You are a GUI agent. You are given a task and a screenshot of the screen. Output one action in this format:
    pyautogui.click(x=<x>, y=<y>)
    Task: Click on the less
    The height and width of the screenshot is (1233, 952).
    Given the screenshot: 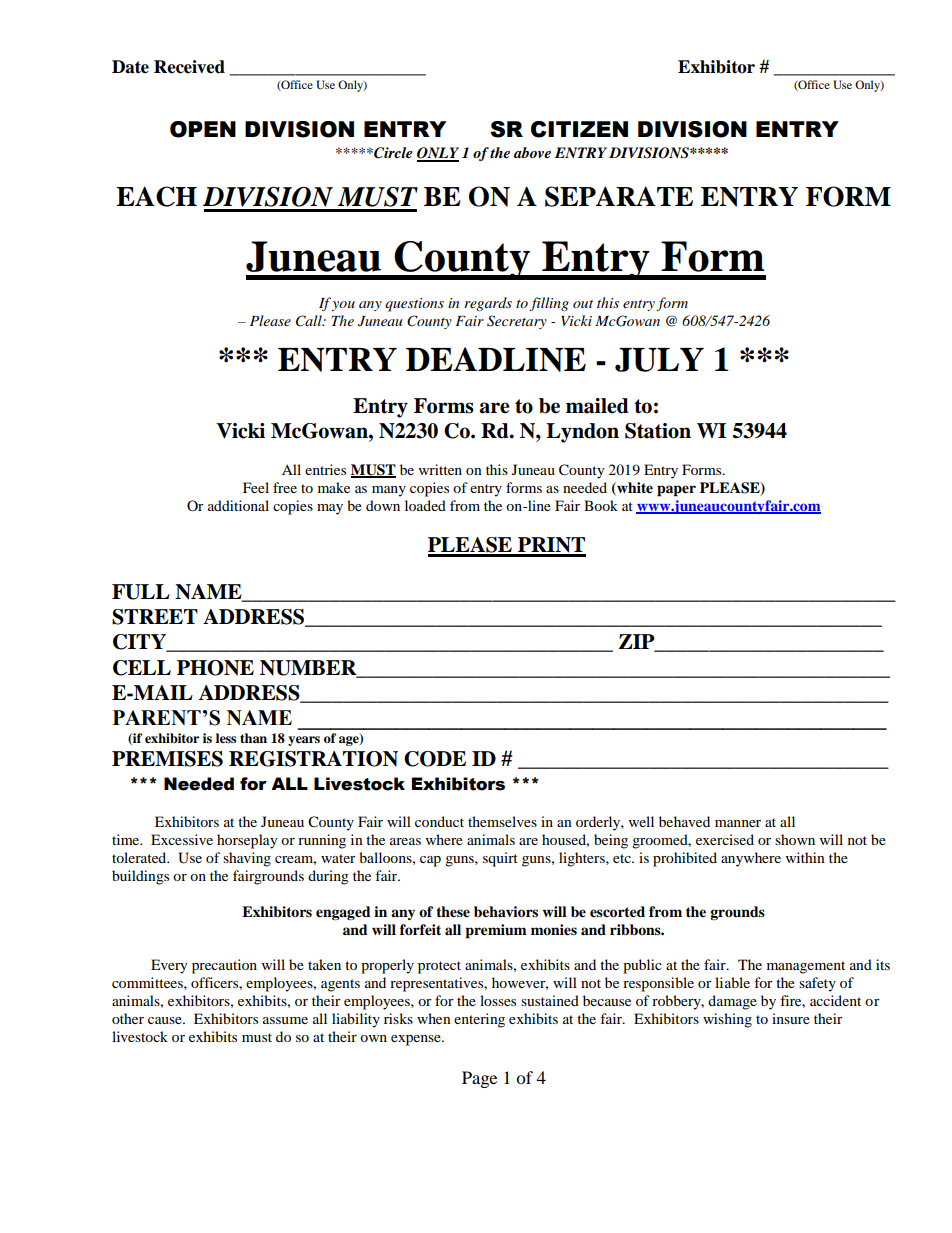 What is the action you would take?
    pyautogui.click(x=226, y=738)
